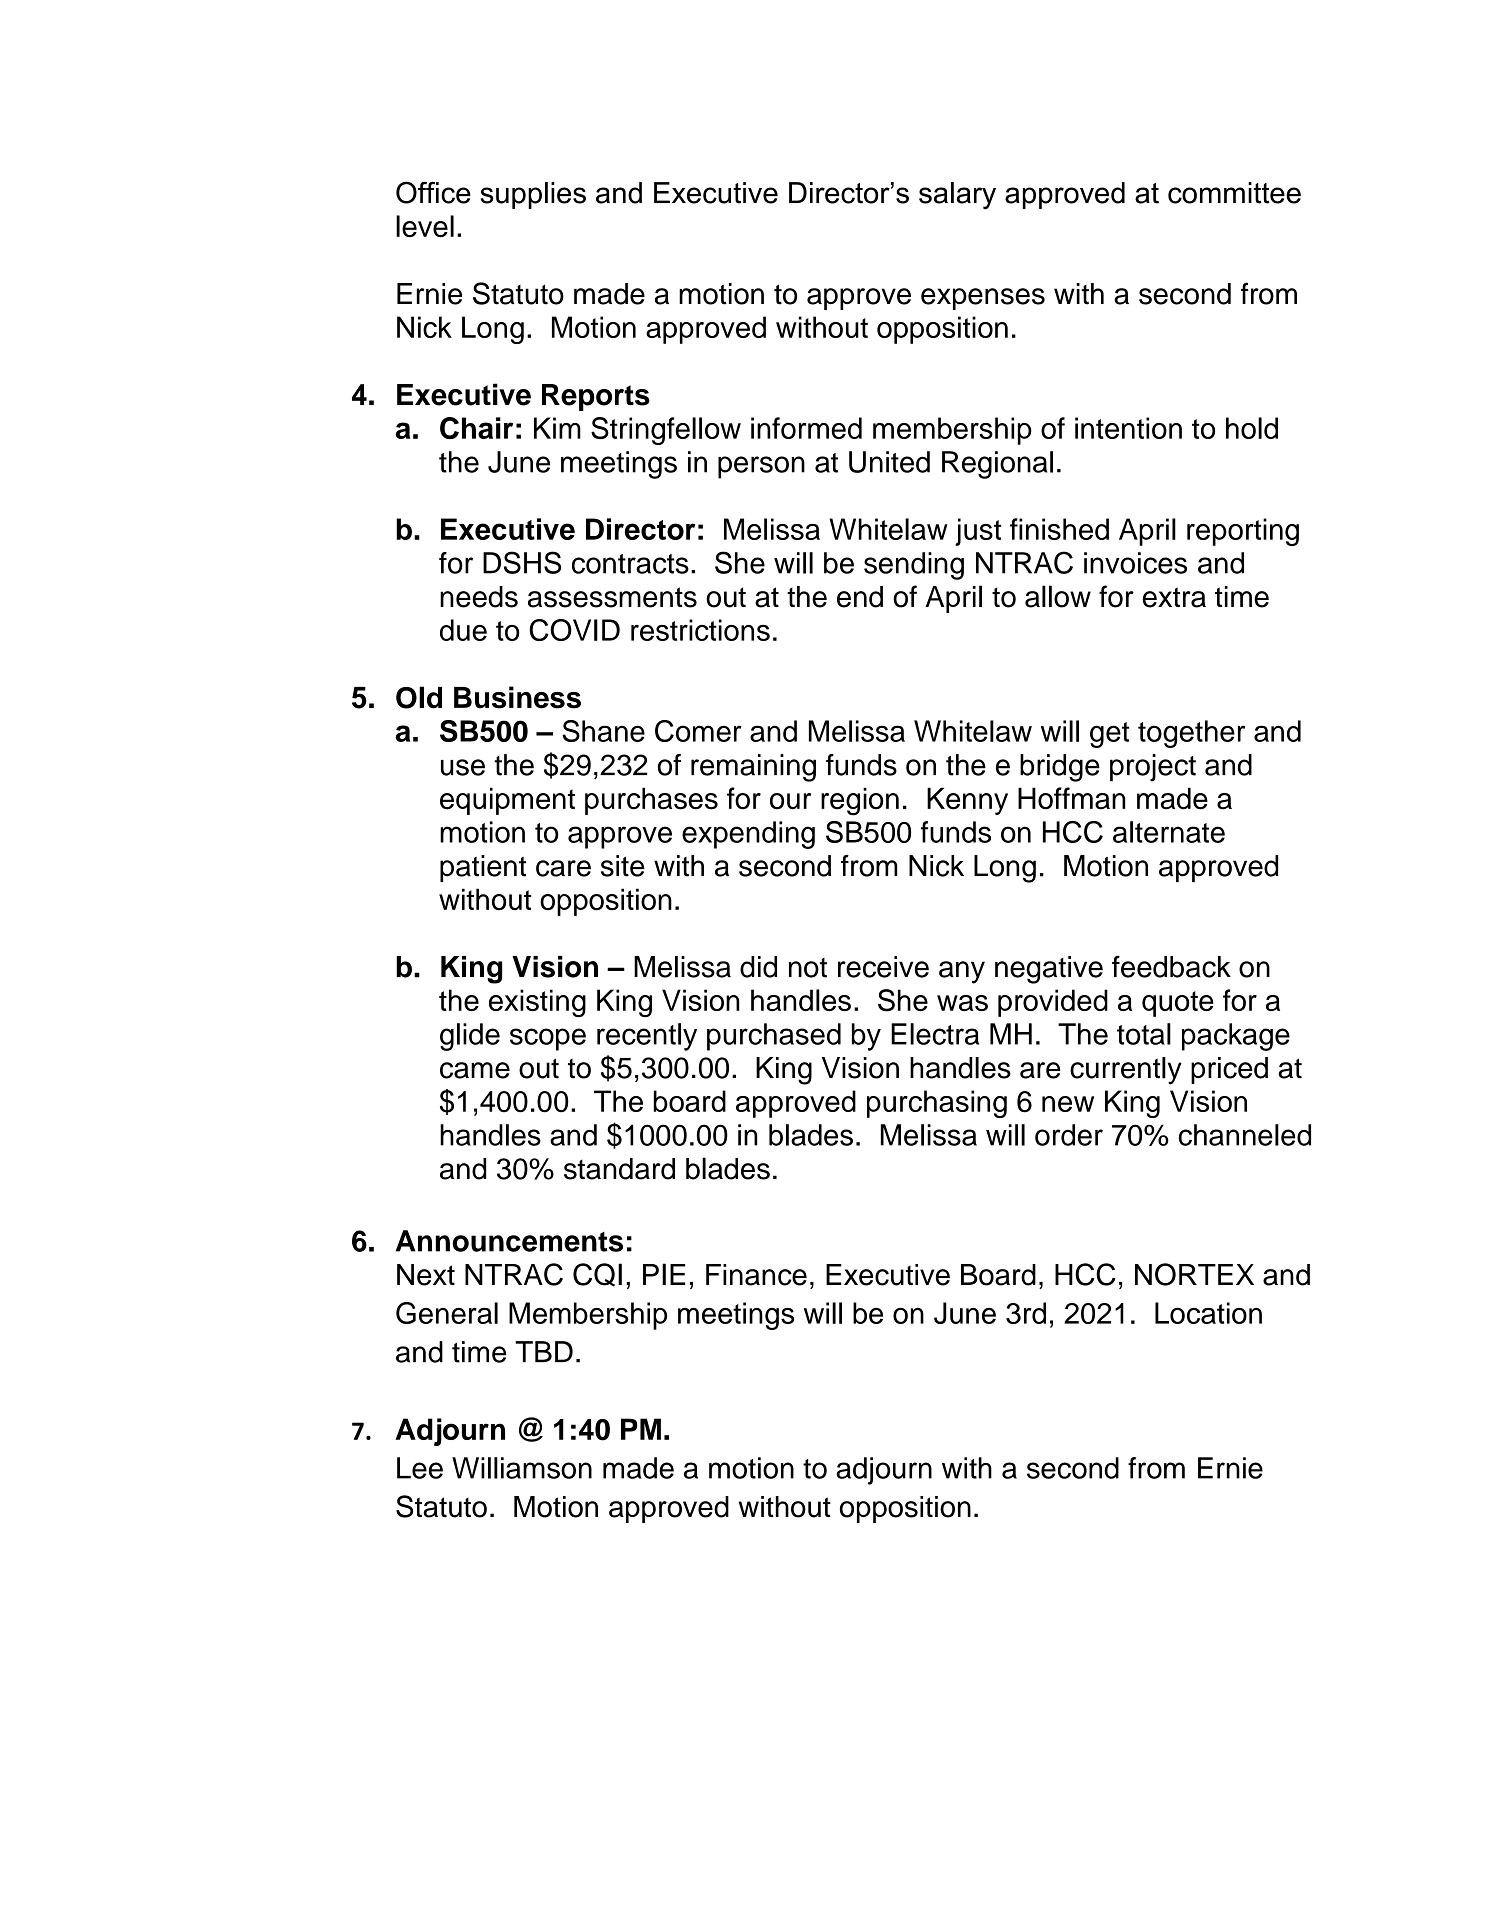 This image has height=1931, width=1492. I want to click on Kim, so click(557, 428).
